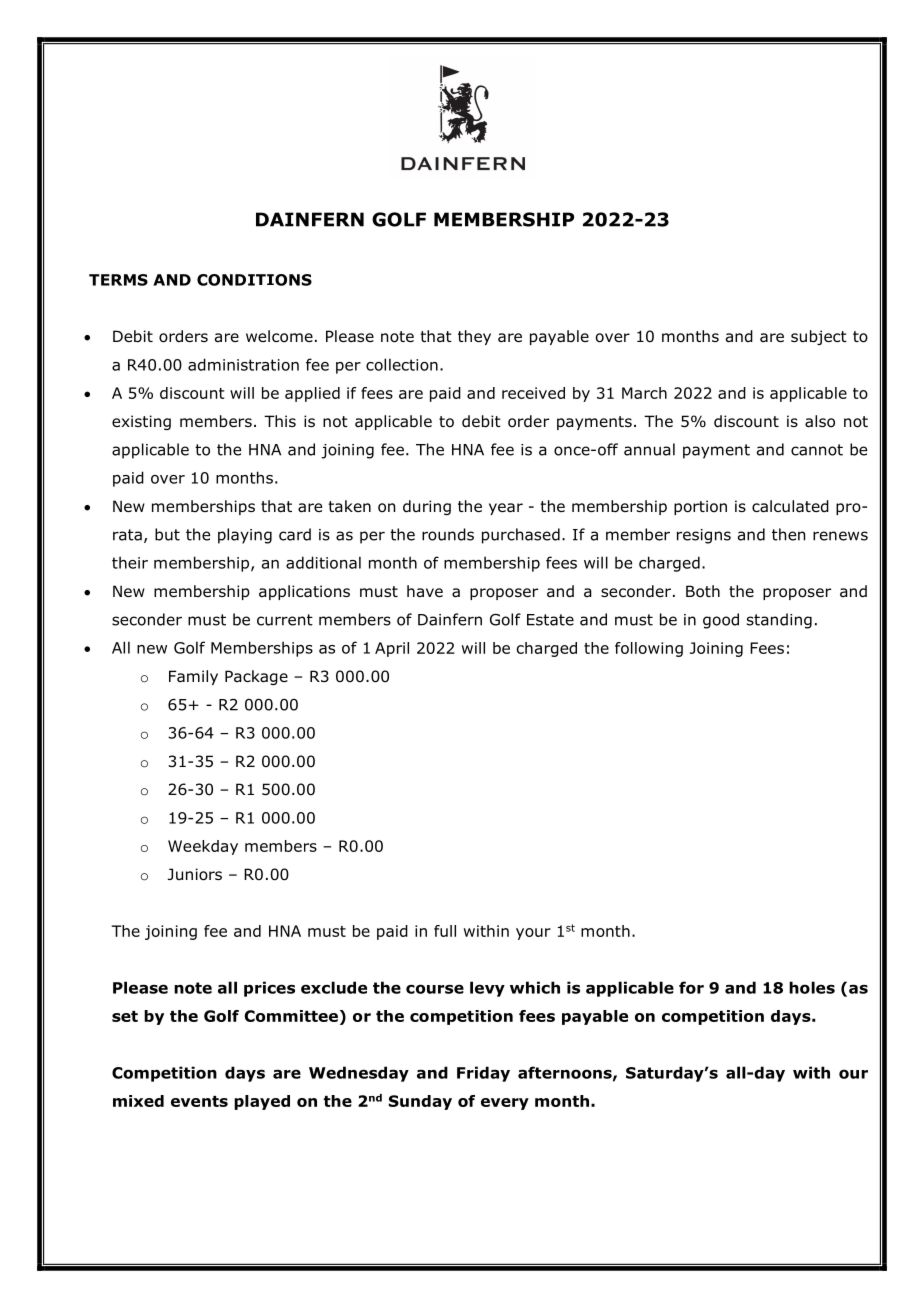 This document has width=924, height=1308. Describe the element at coordinates (392, 649) in the document. I see `April` at that location.
